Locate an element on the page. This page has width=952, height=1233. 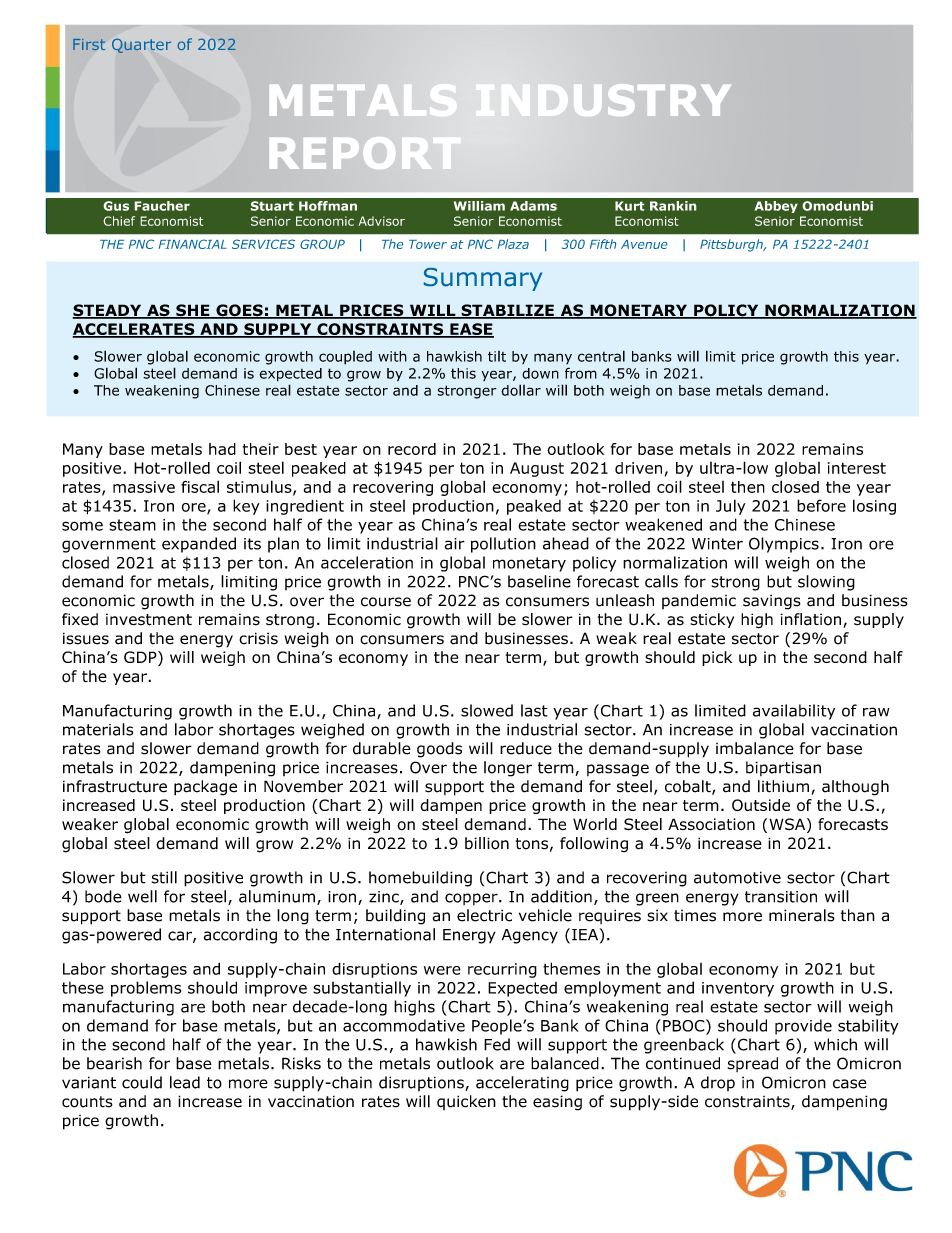
Quarter is located at coordinates (141, 45).
